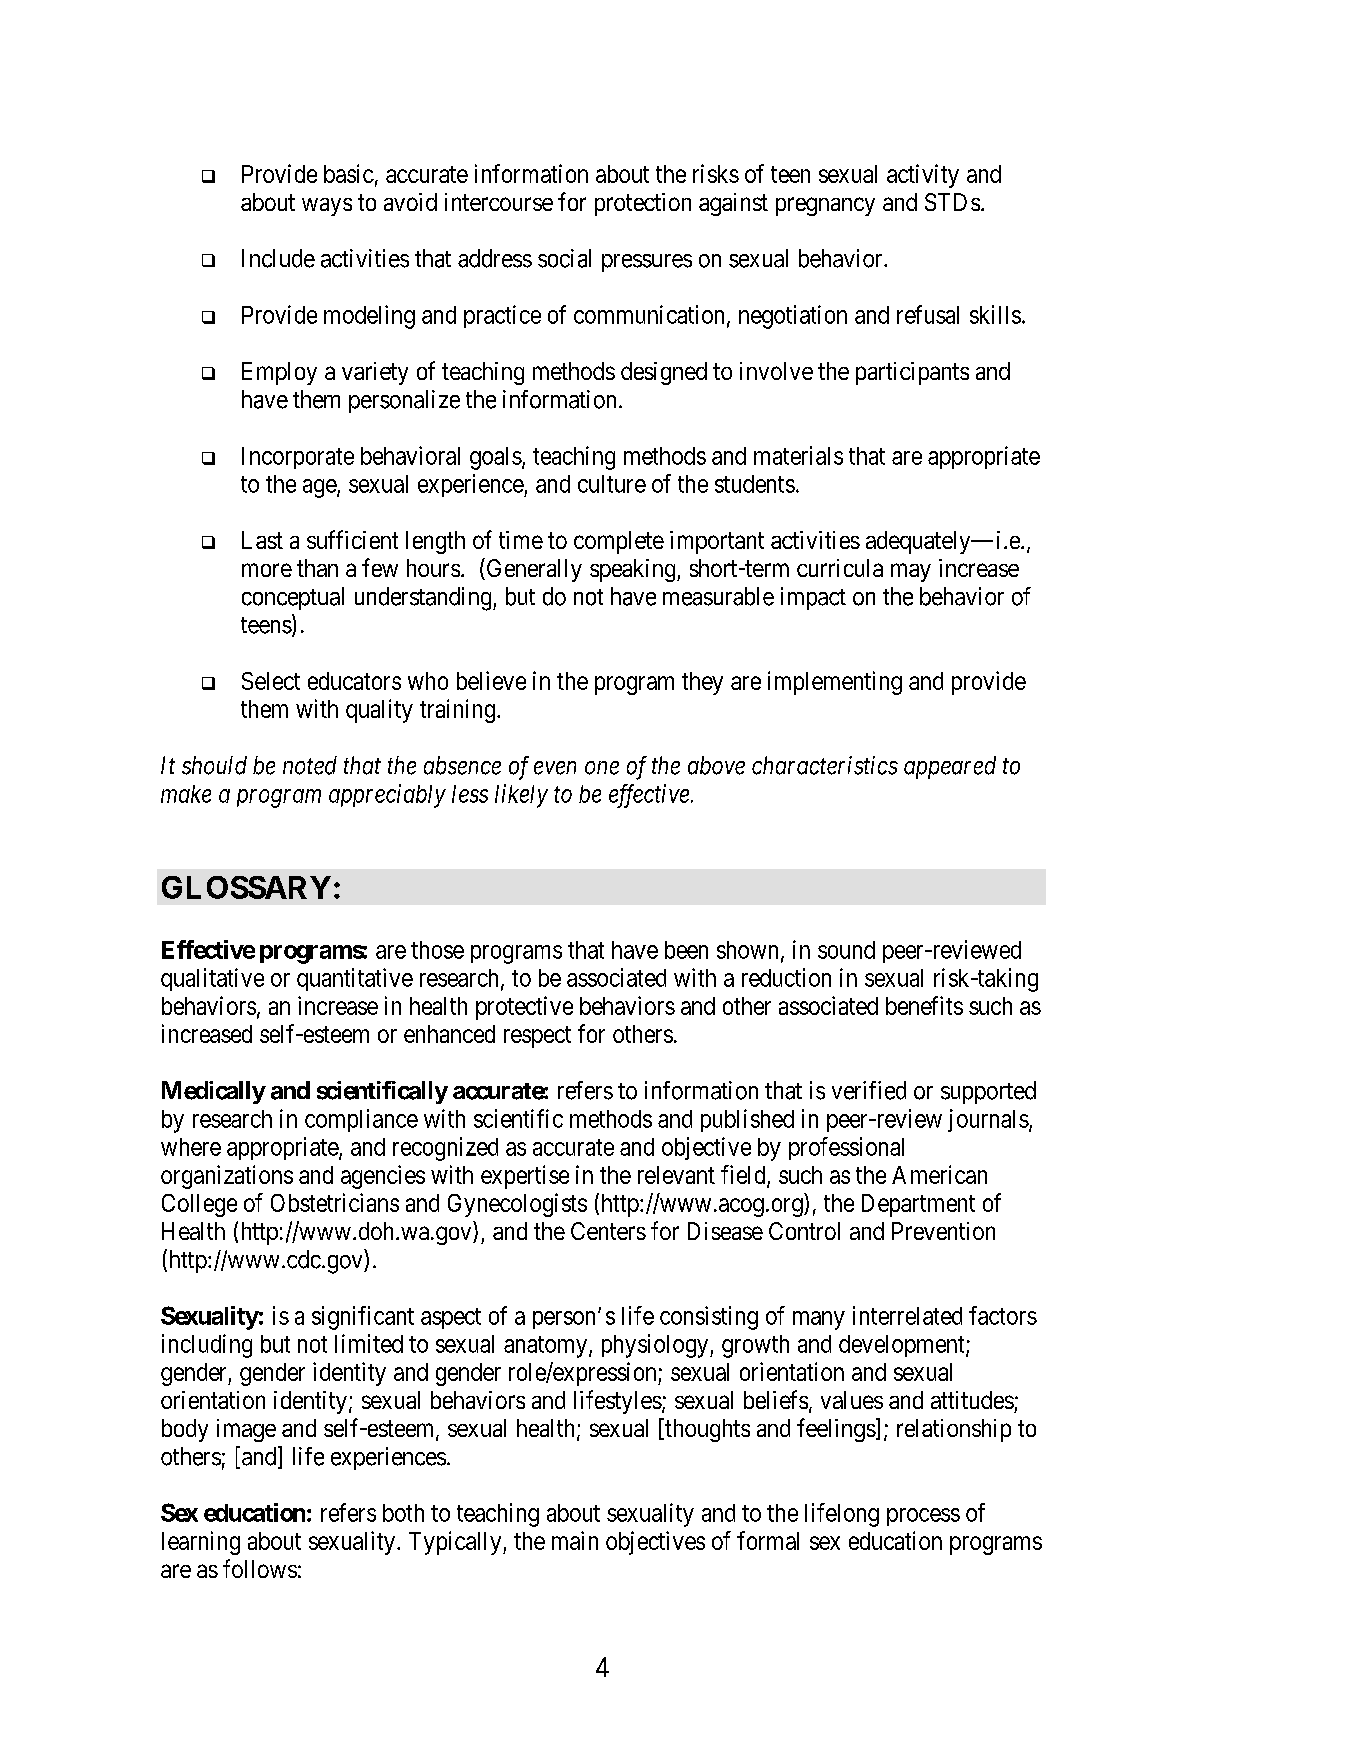 The width and height of the screenshot is (1363, 1763). I want to click on protection, so click(643, 204).
